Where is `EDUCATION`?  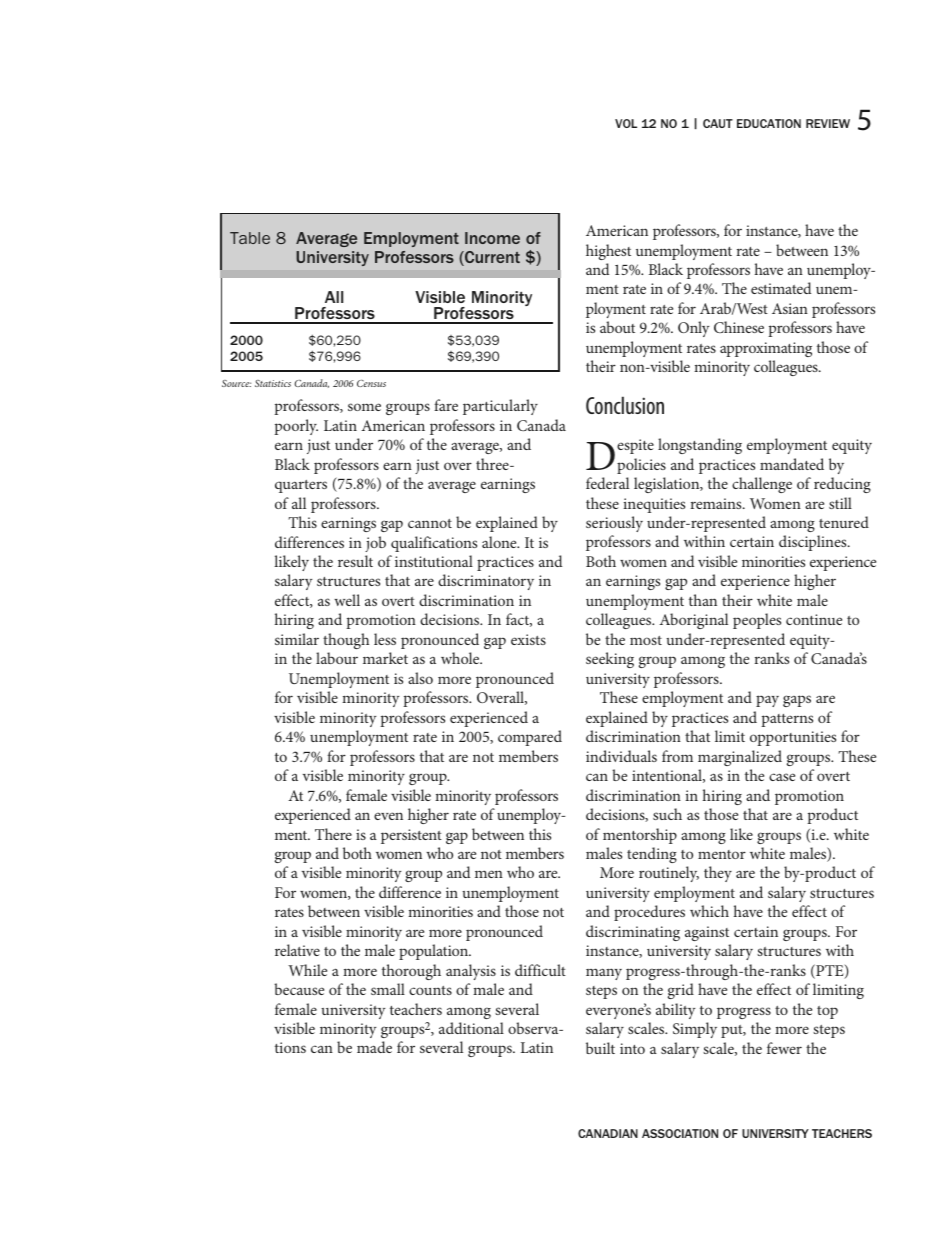
EDUCATION is located at coordinates (769, 123).
